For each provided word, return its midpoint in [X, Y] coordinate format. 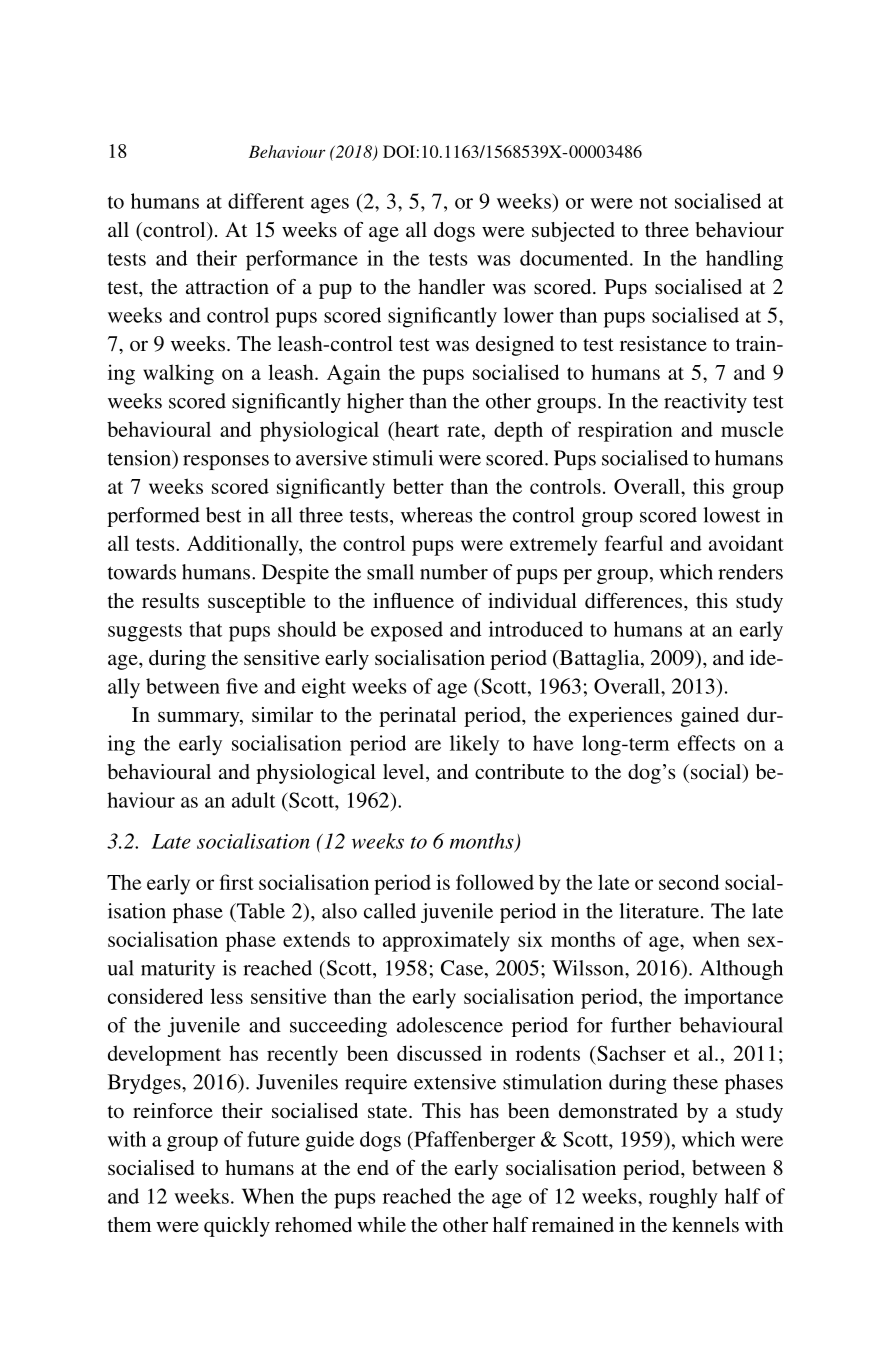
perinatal [417, 717]
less [226, 996]
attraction [227, 286]
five [242, 686]
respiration [625, 431]
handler [451, 286]
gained [710, 717]
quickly [237, 1227]
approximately [446, 941]
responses [226, 462]
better [418, 486]
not [654, 202]
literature [659, 911]
